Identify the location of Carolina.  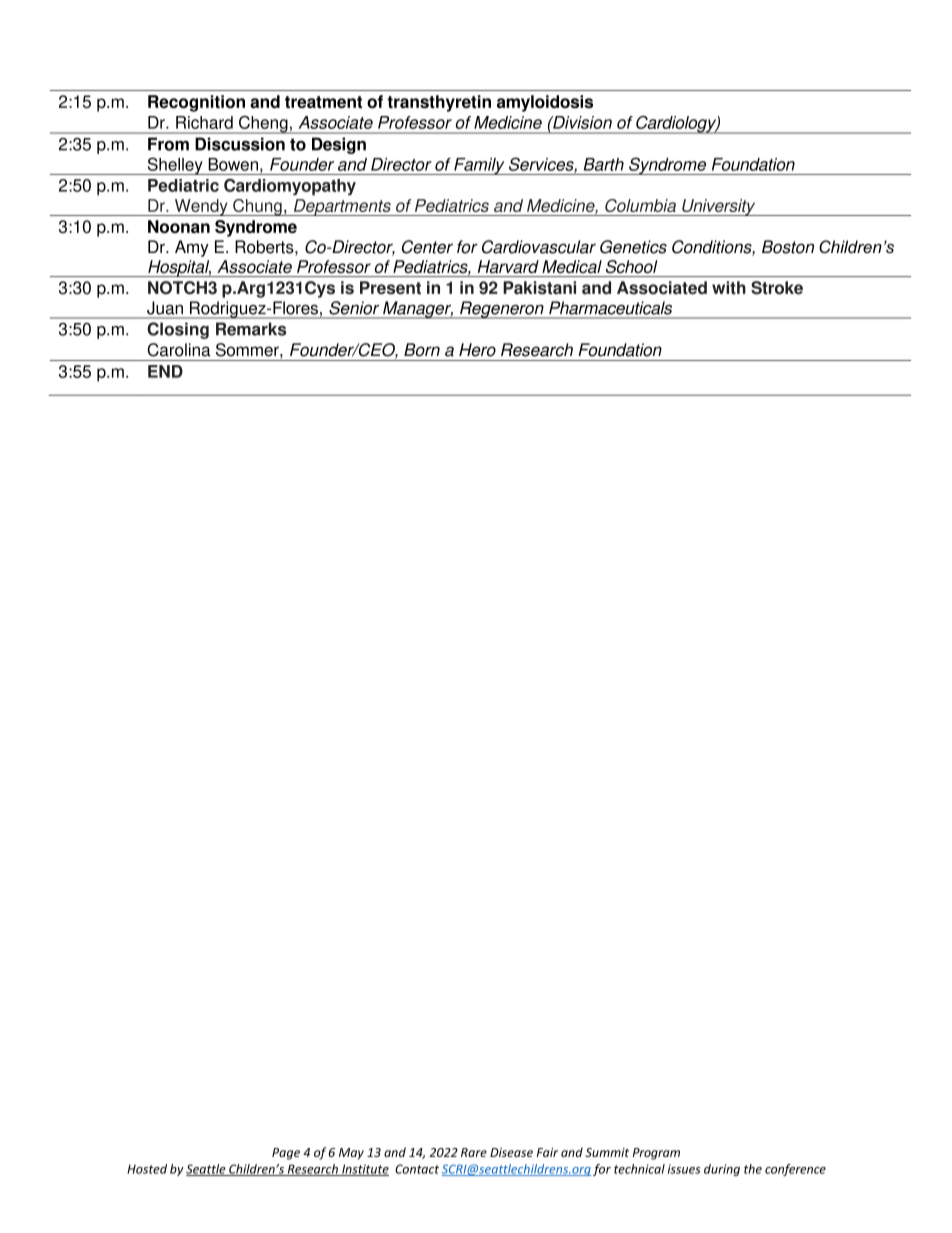
(179, 350).
